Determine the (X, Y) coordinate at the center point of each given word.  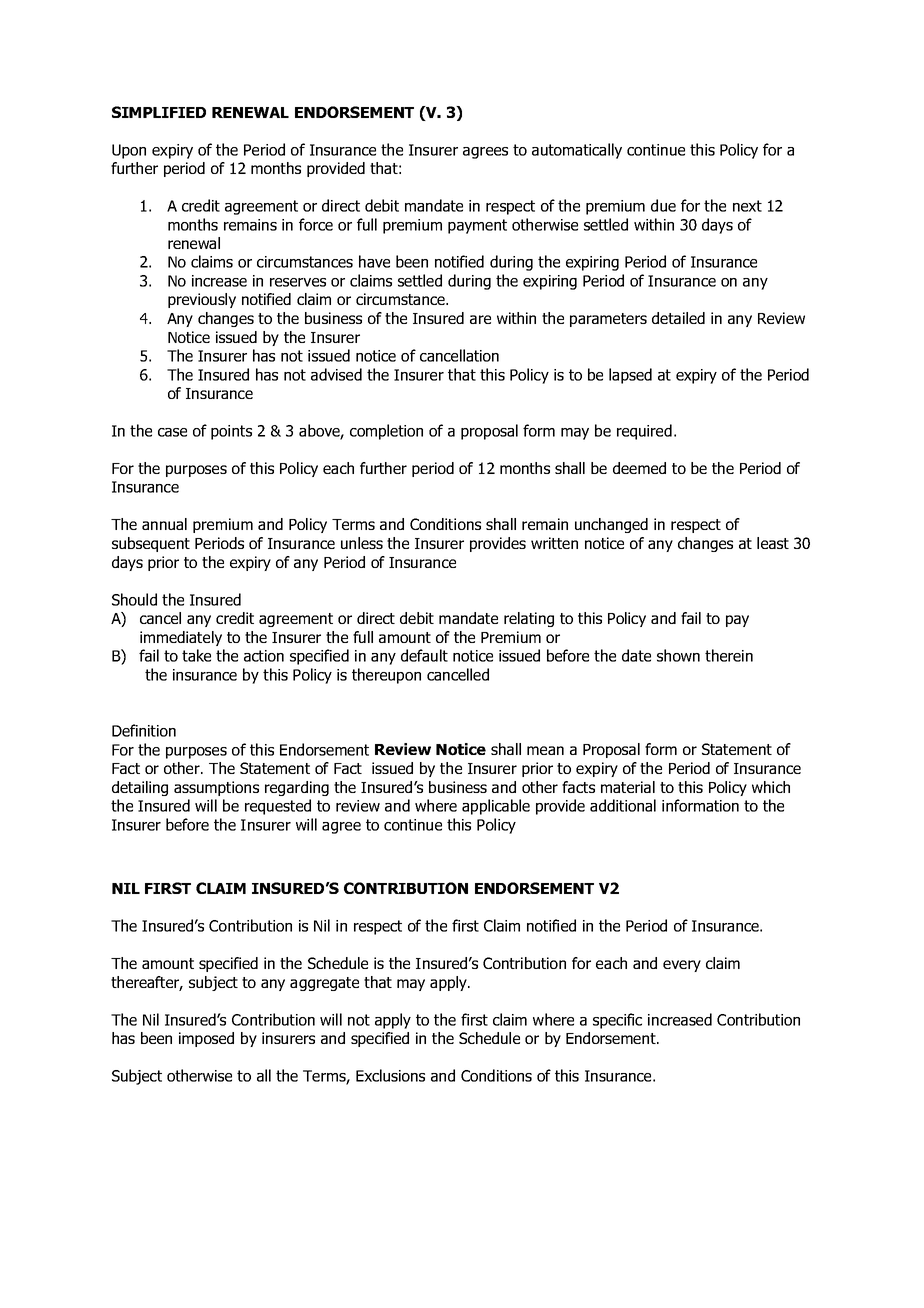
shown (678, 655)
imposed (206, 1039)
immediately (181, 638)
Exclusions (390, 1075)
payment (477, 226)
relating (529, 619)
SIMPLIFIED (159, 112)
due (663, 205)
